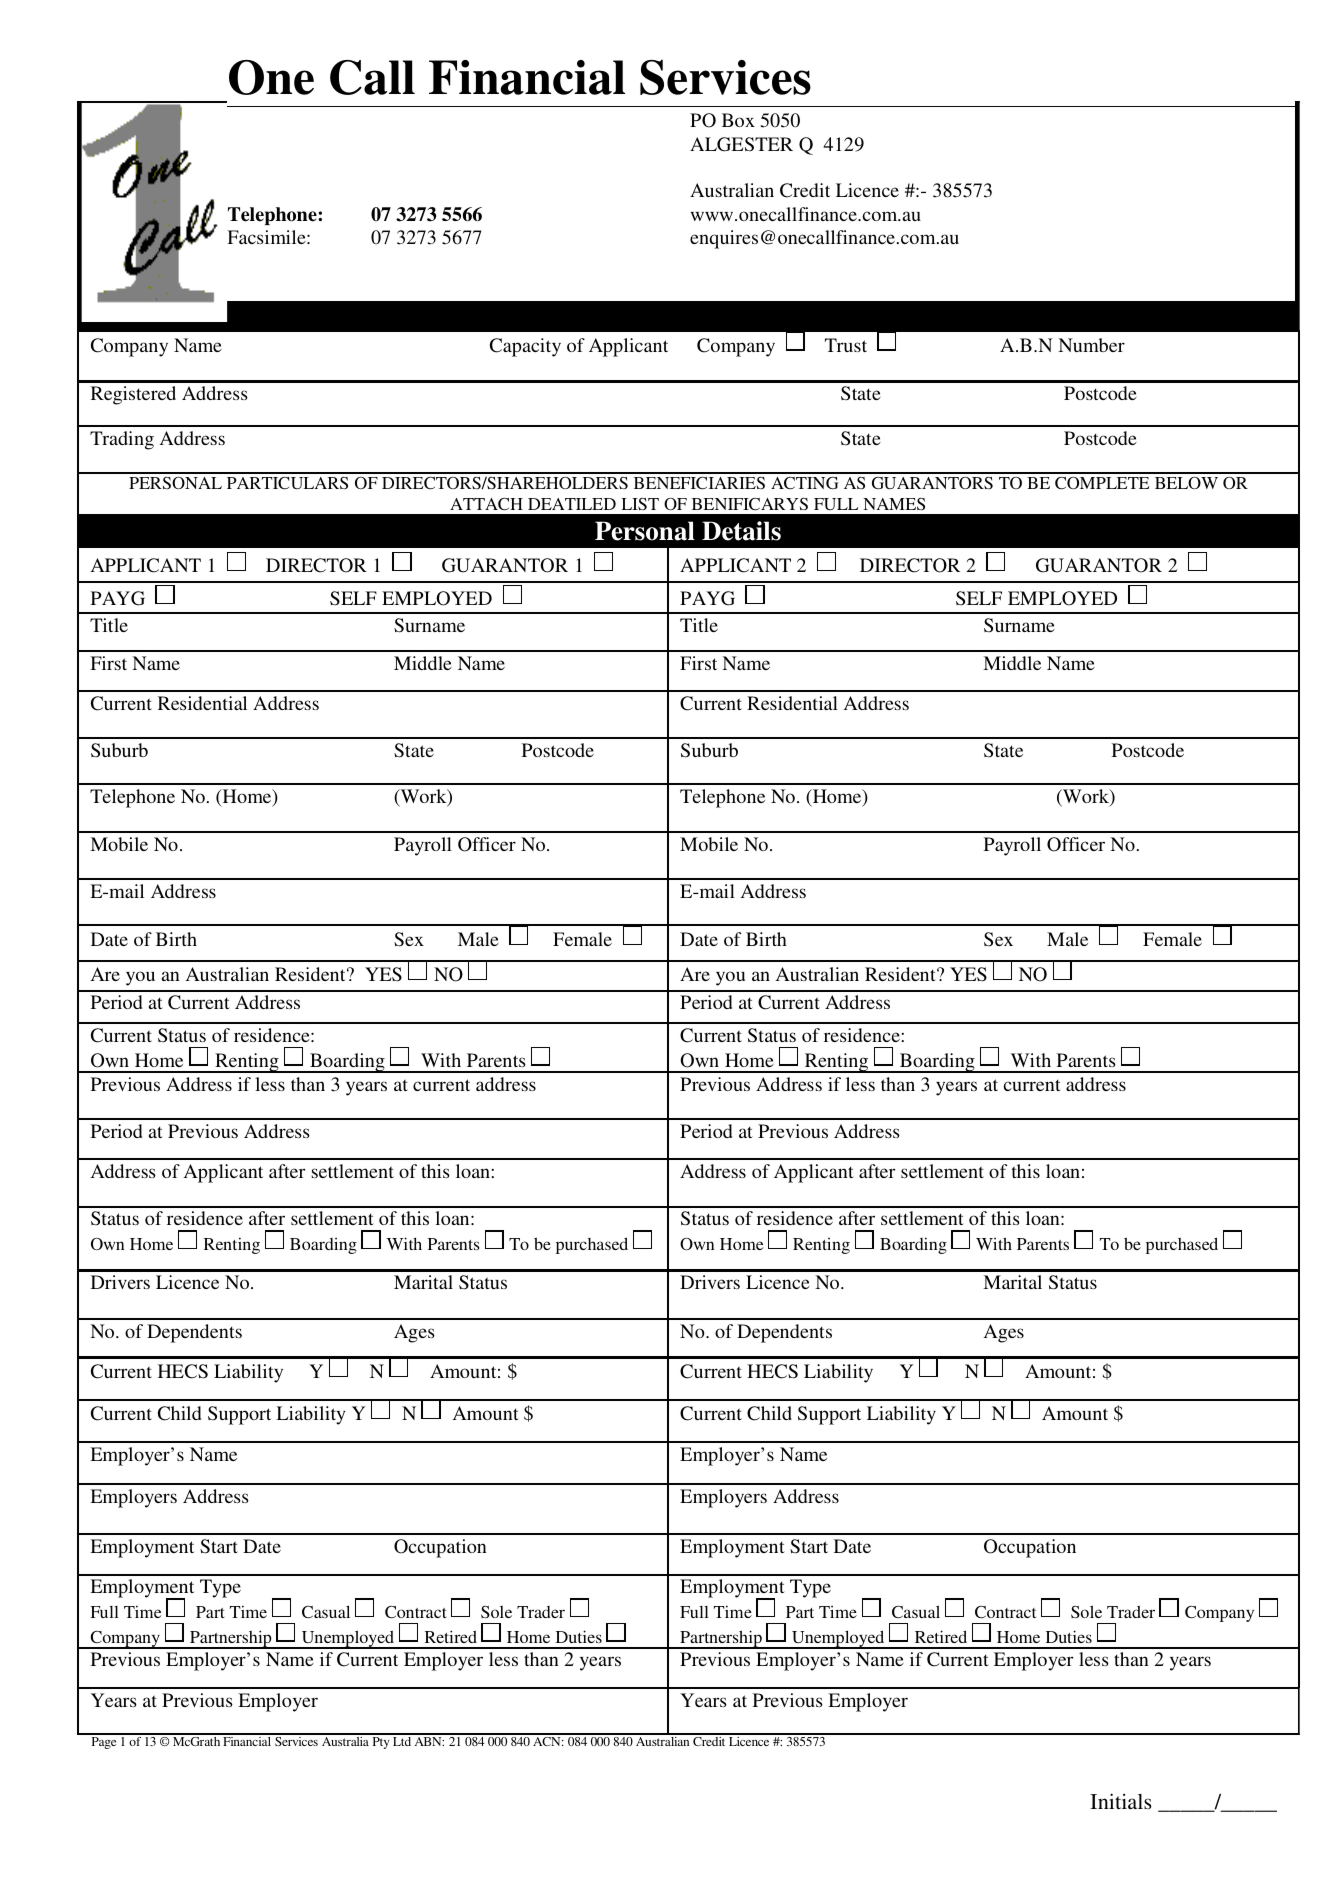 This screenshot has height=1896, width=1340. Describe the element at coordinates (738, 120) in the screenshot. I see `Box` at that location.
